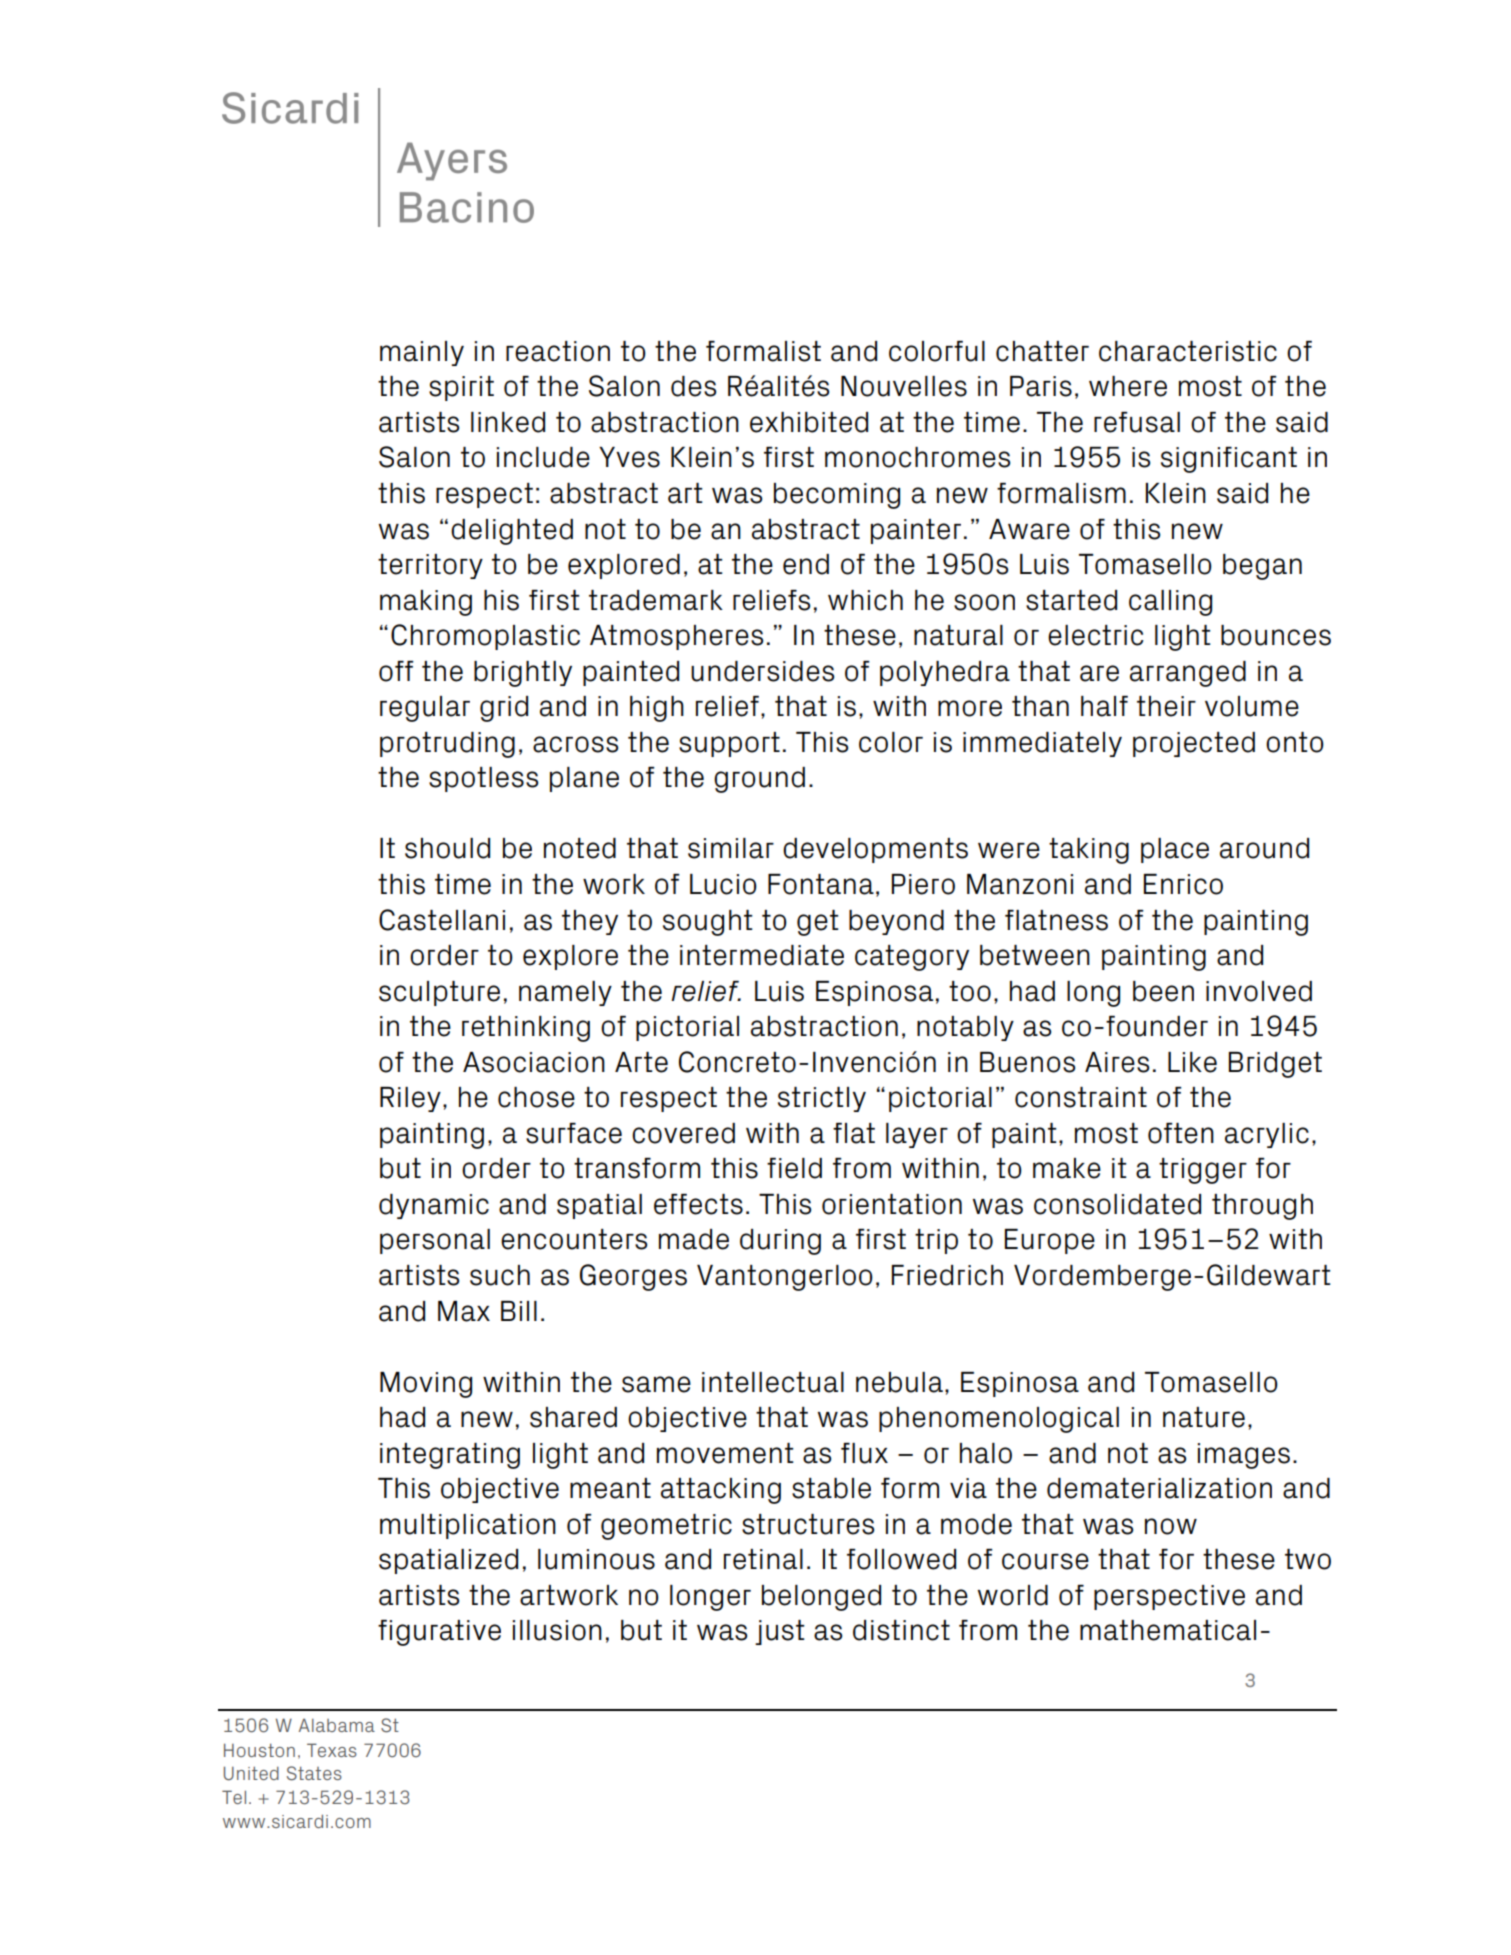 The height and width of the image is (1955, 1511). What do you see at coordinates (809, 422) in the image?
I see `exhibited` at bounding box center [809, 422].
